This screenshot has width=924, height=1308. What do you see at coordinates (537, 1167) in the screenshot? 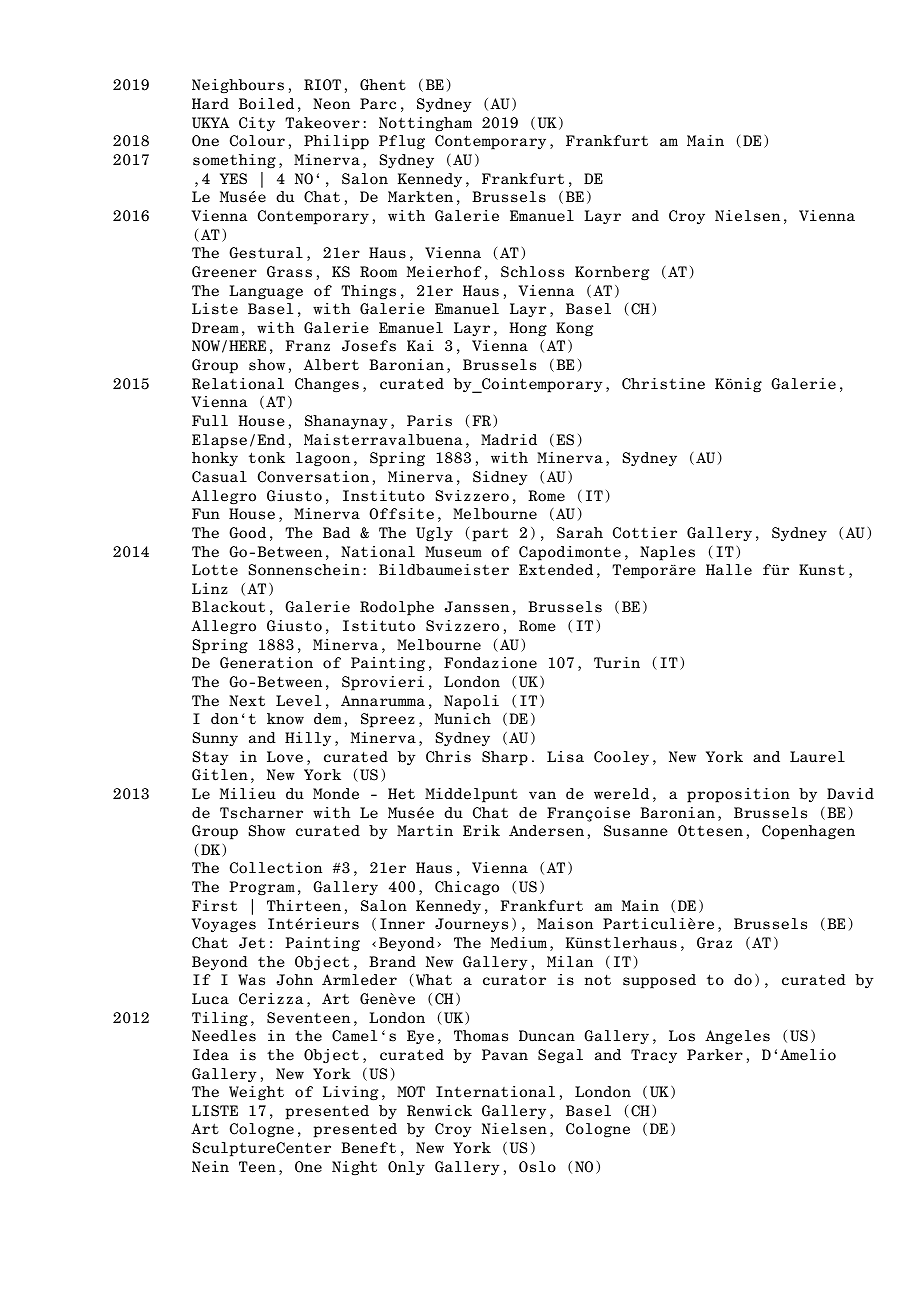
I see `Oslo` at bounding box center [537, 1167].
